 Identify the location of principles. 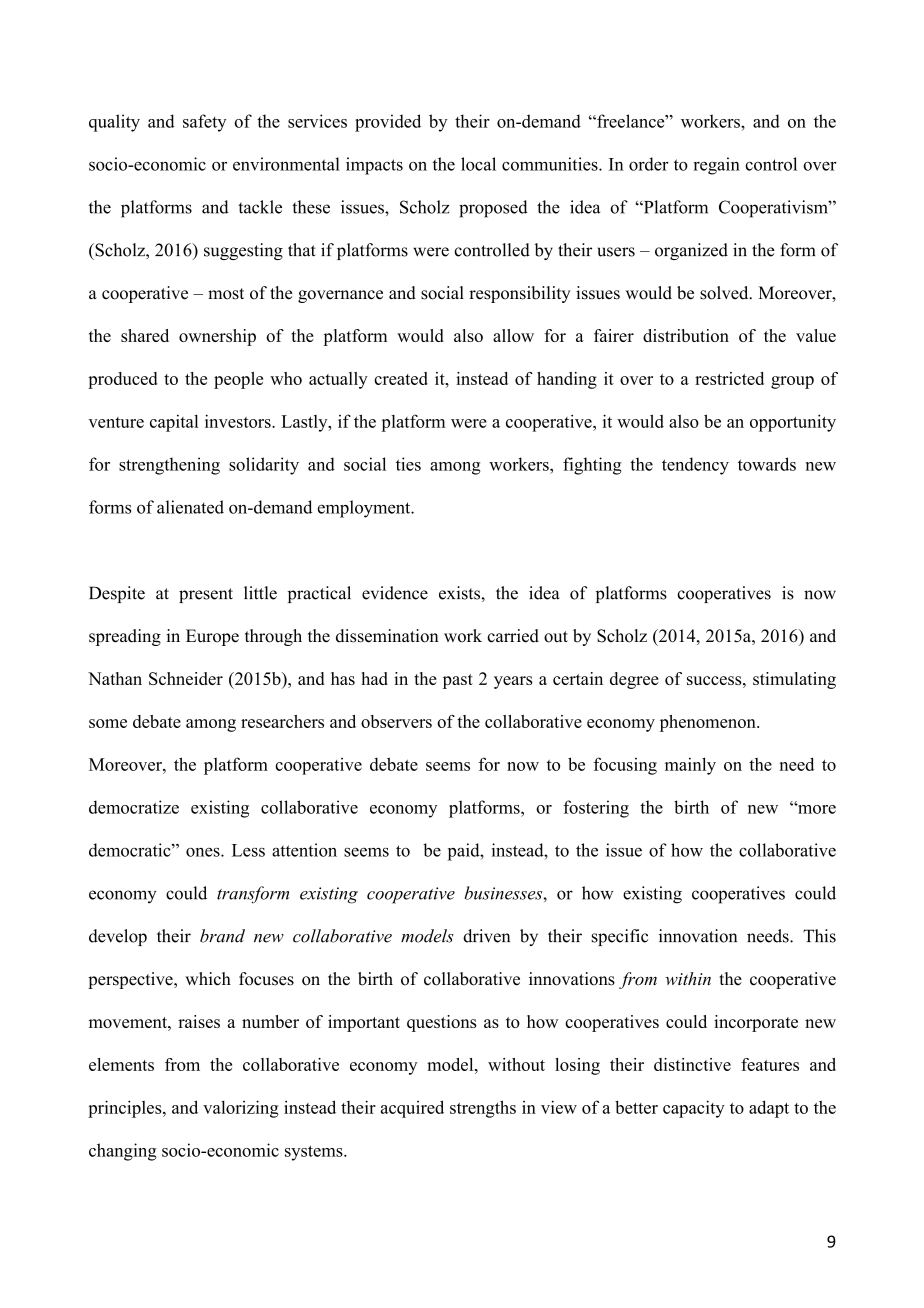
(126, 1109).
